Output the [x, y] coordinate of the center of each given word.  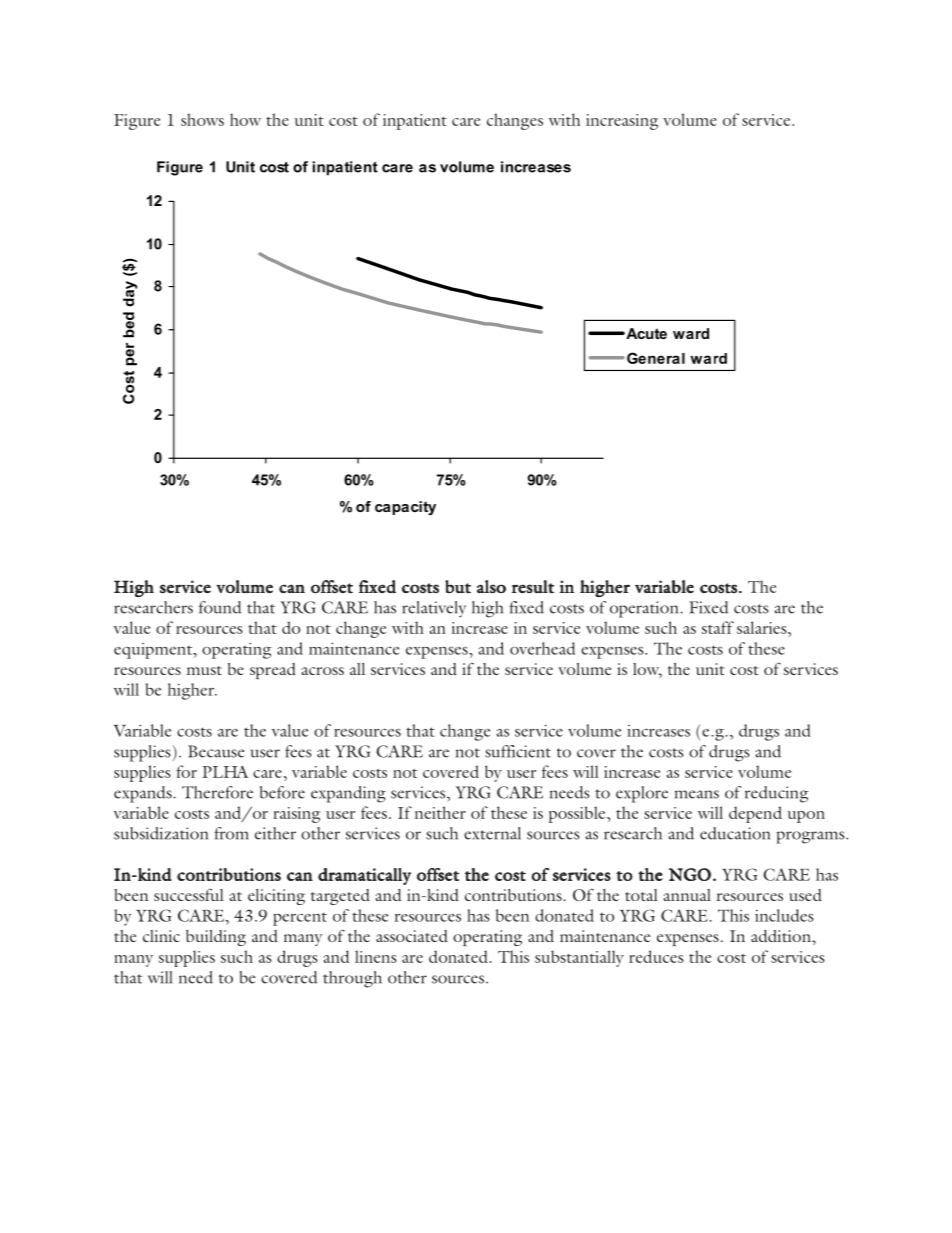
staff [718, 627]
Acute [645, 333]
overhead [542, 648]
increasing [622, 122]
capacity [405, 508]
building [216, 938]
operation [645, 609]
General [656, 358]
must [204, 670]
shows [202, 119]
